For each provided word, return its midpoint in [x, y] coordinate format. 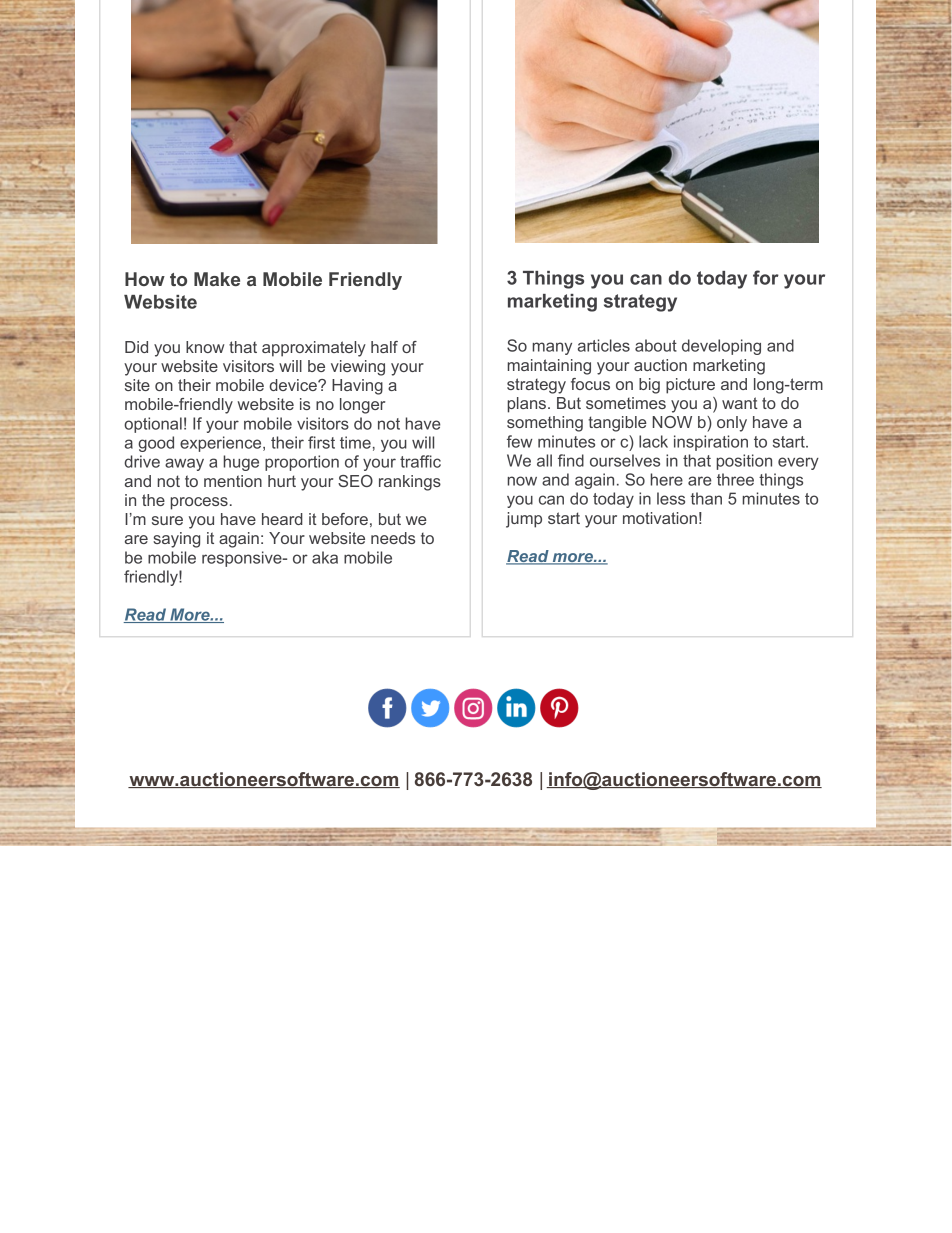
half [384, 347]
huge [241, 463]
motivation [660, 518]
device [294, 385]
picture [690, 386]
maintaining [549, 367]
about [656, 345]
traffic [420, 461]
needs [393, 538]
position [744, 462]
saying [176, 540]
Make [217, 279]
